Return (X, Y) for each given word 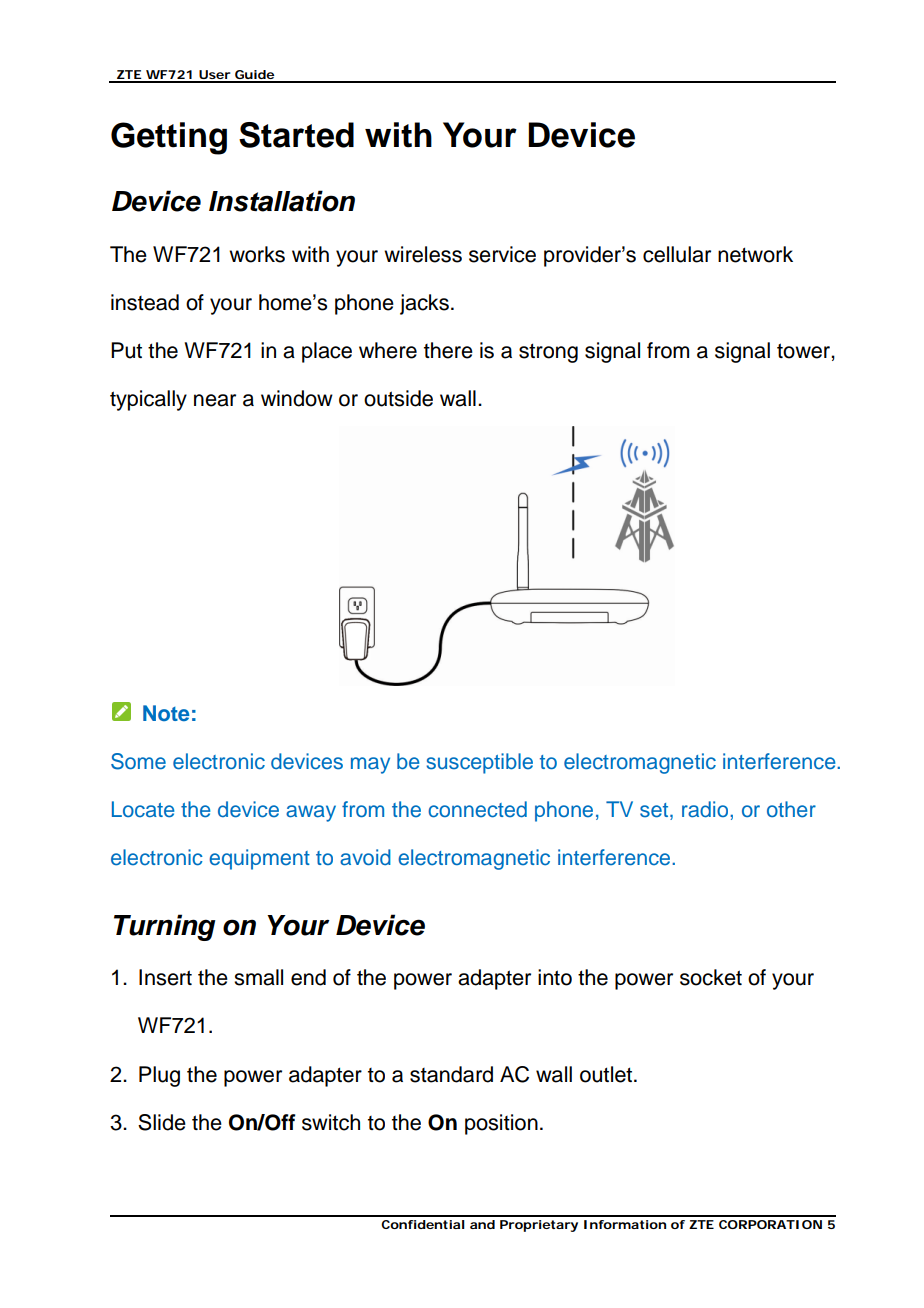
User (214, 76)
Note (166, 713)
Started (296, 135)
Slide (162, 1122)
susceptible (479, 763)
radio (706, 809)
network (755, 254)
